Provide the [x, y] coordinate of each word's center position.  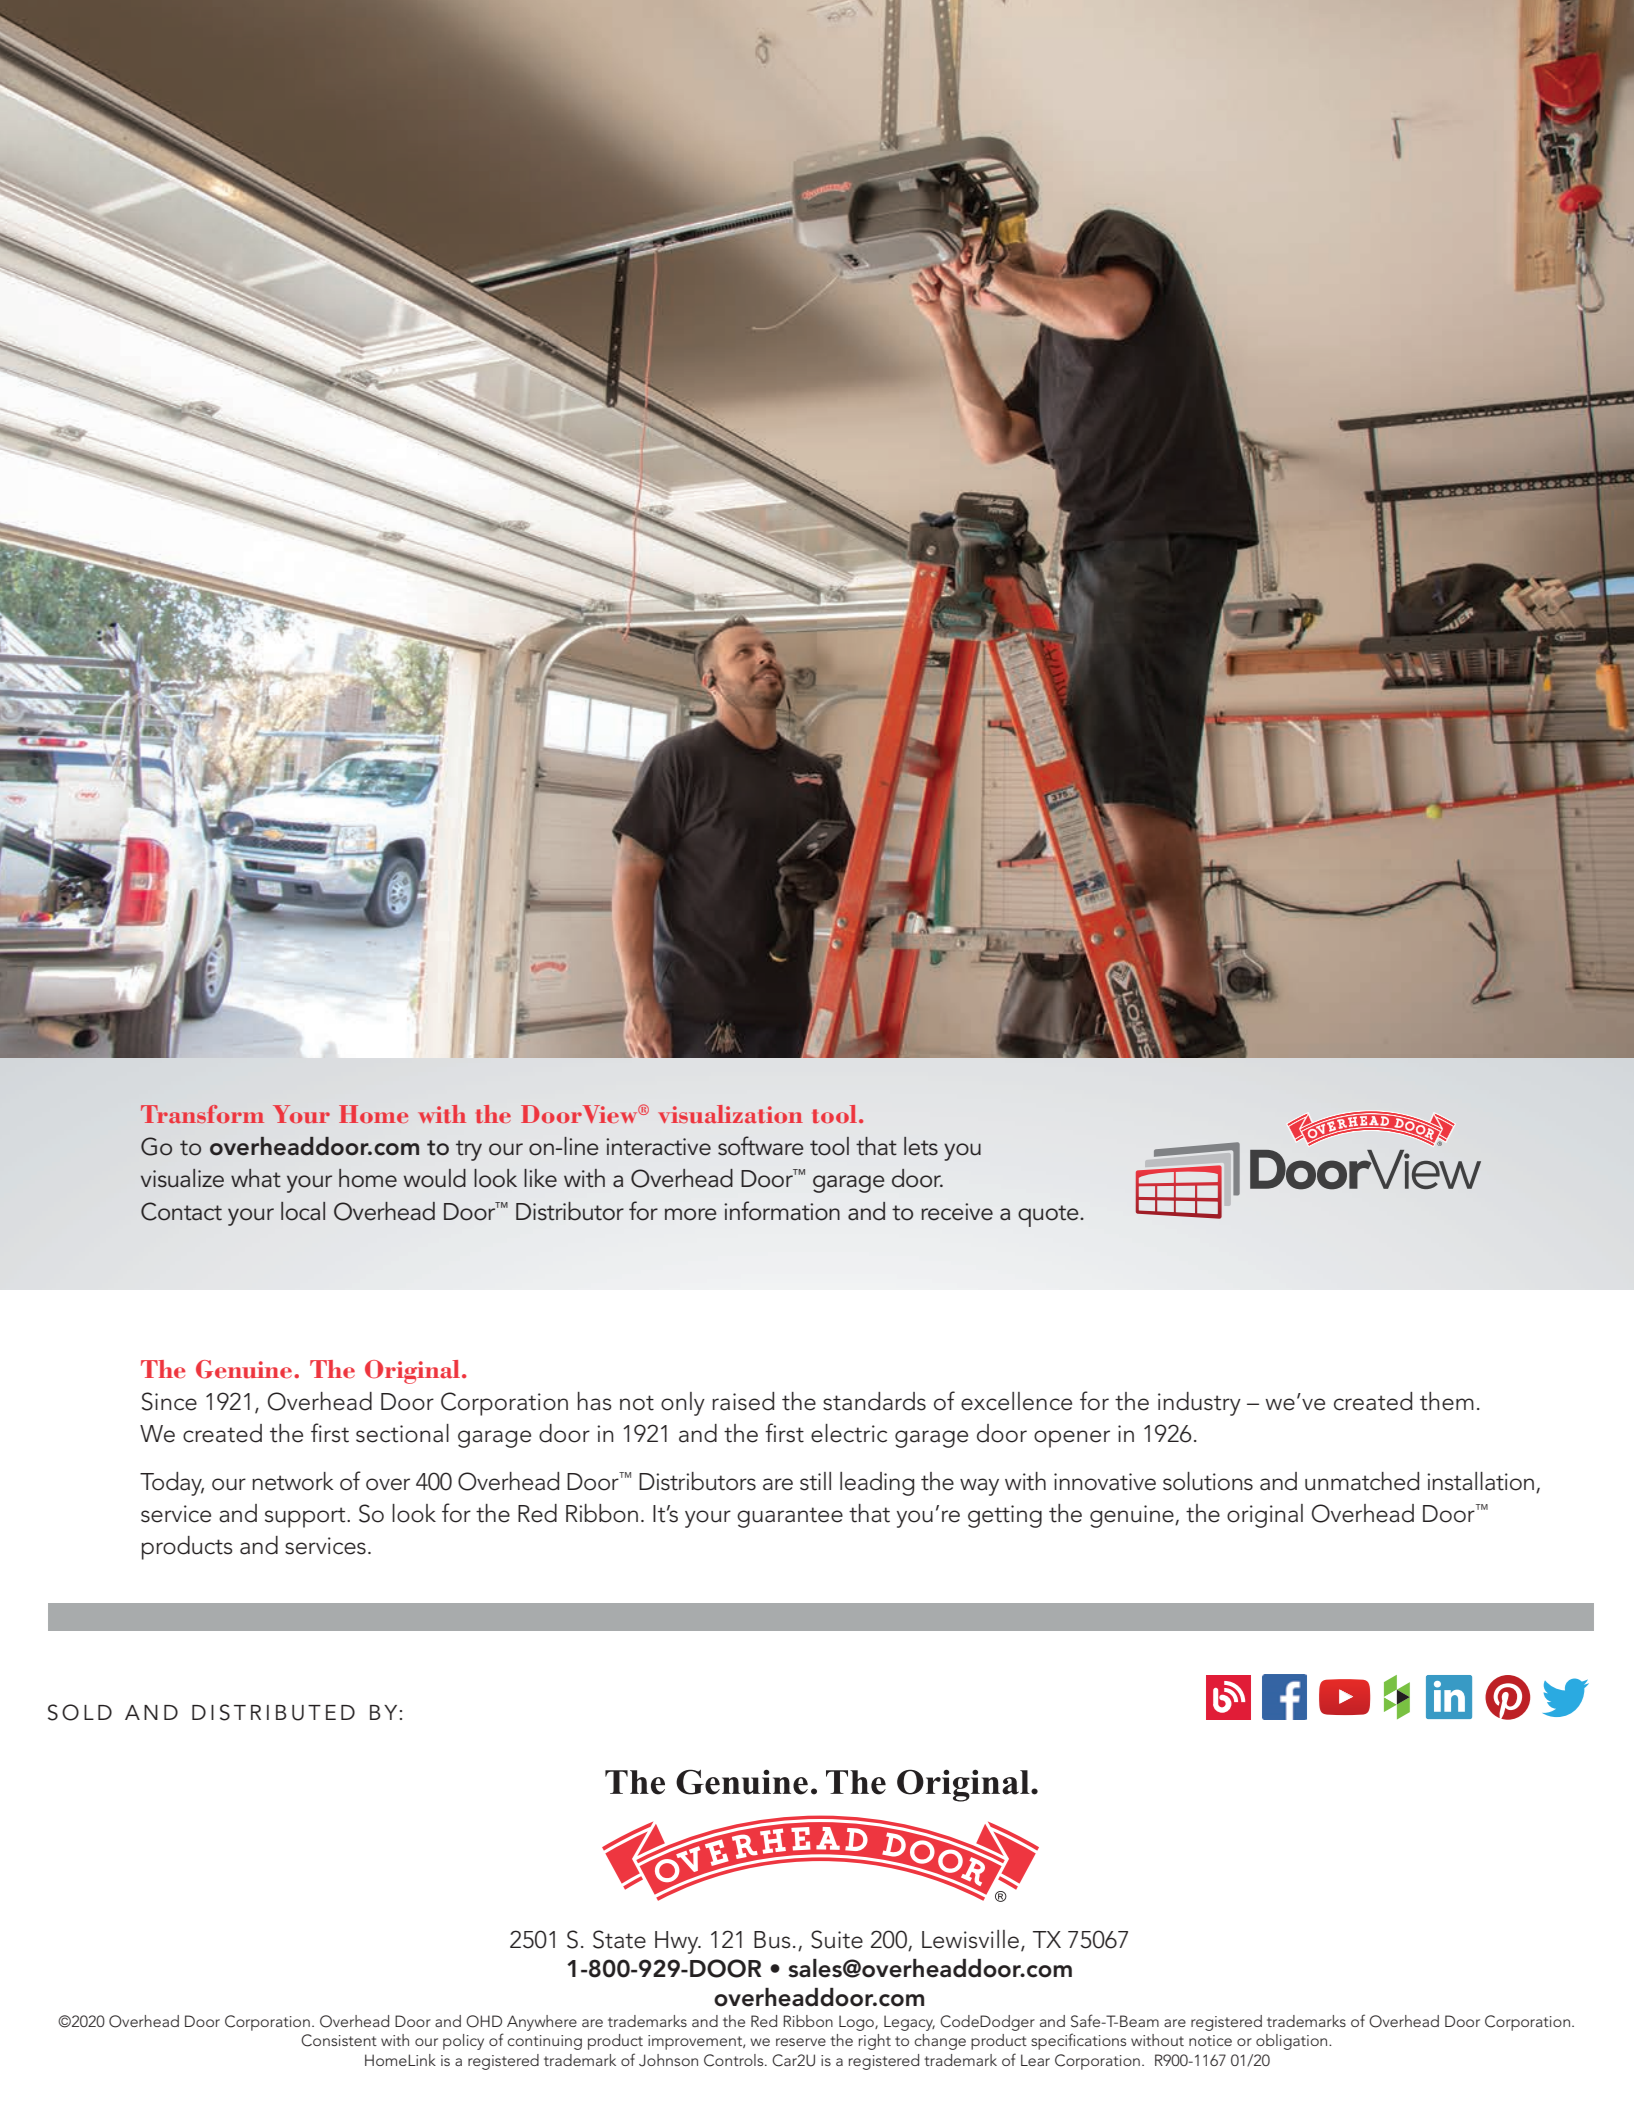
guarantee [790, 1517]
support [306, 1517]
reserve [801, 2042]
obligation [1293, 2042]
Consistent [339, 2040]
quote [1049, 1216]
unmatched [1362, 1481]
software [761, 1146]
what [256, 1178]
